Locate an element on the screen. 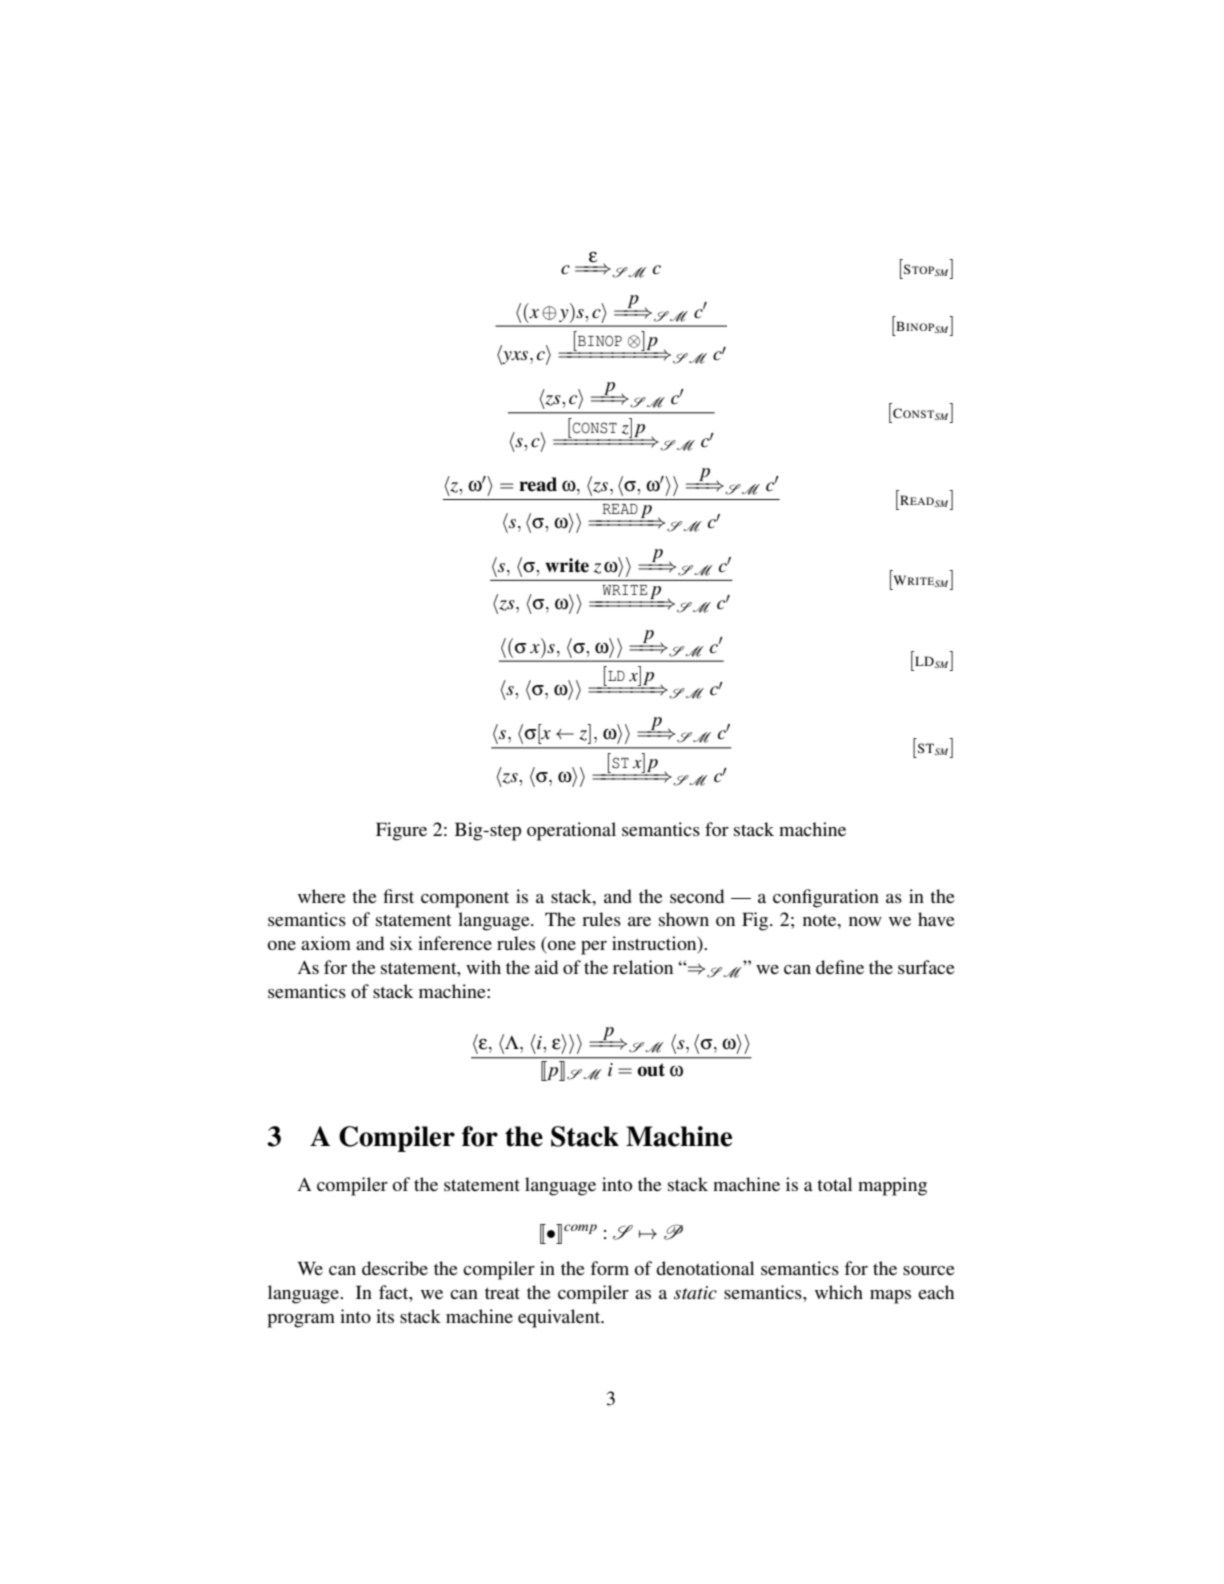 The height and width of the screenshot is (1584, 1224). maps is located at coordinates (890, 1297).
